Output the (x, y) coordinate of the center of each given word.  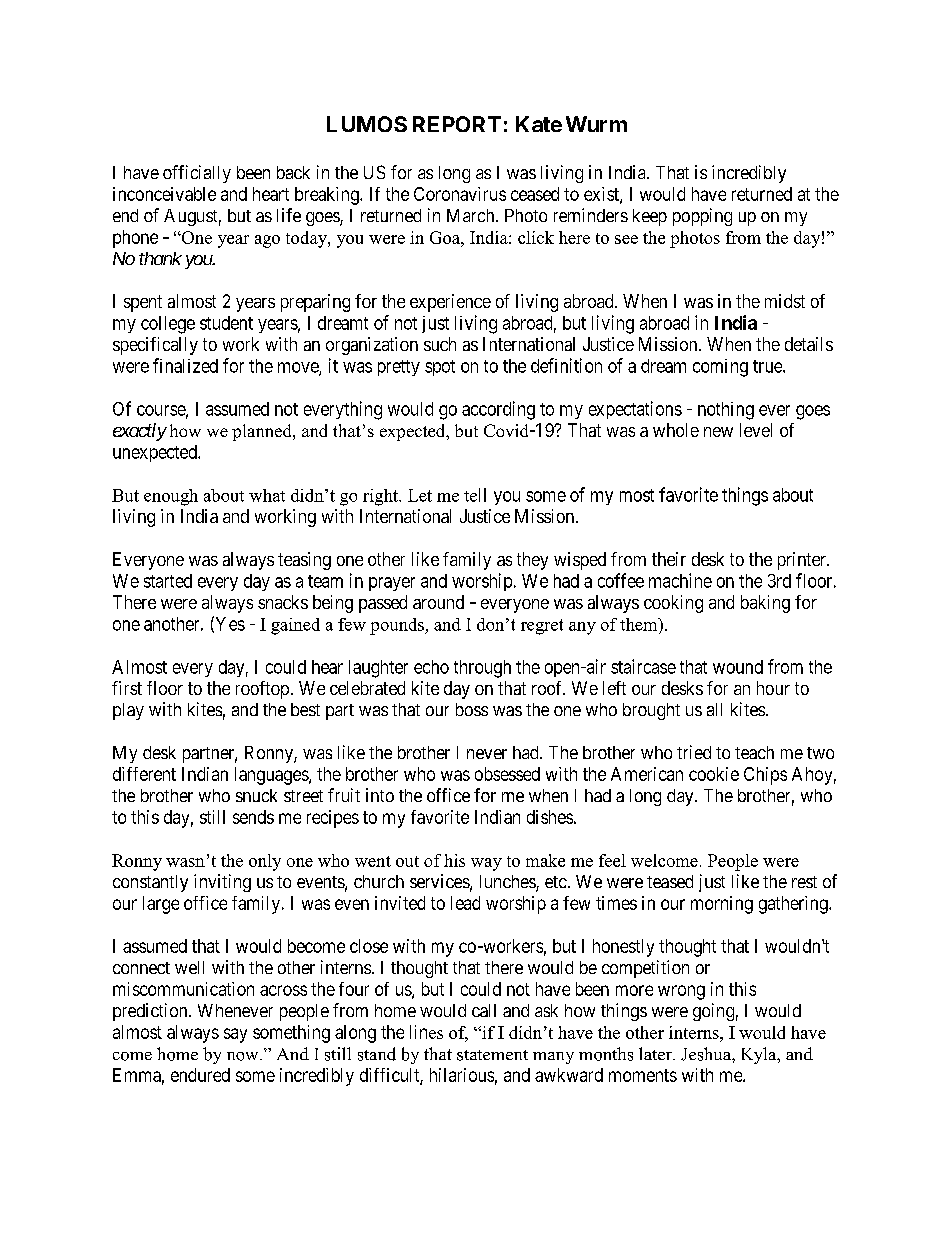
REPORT (457, 124)
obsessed (507, 774)
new (718, 432)
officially (197, 174)
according (498, 410)
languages (272, 776)
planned (263, 432)
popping (702, 217)
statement (492, 1055)
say (235, 1035)
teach (754, 752)
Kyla (760, 1055)
